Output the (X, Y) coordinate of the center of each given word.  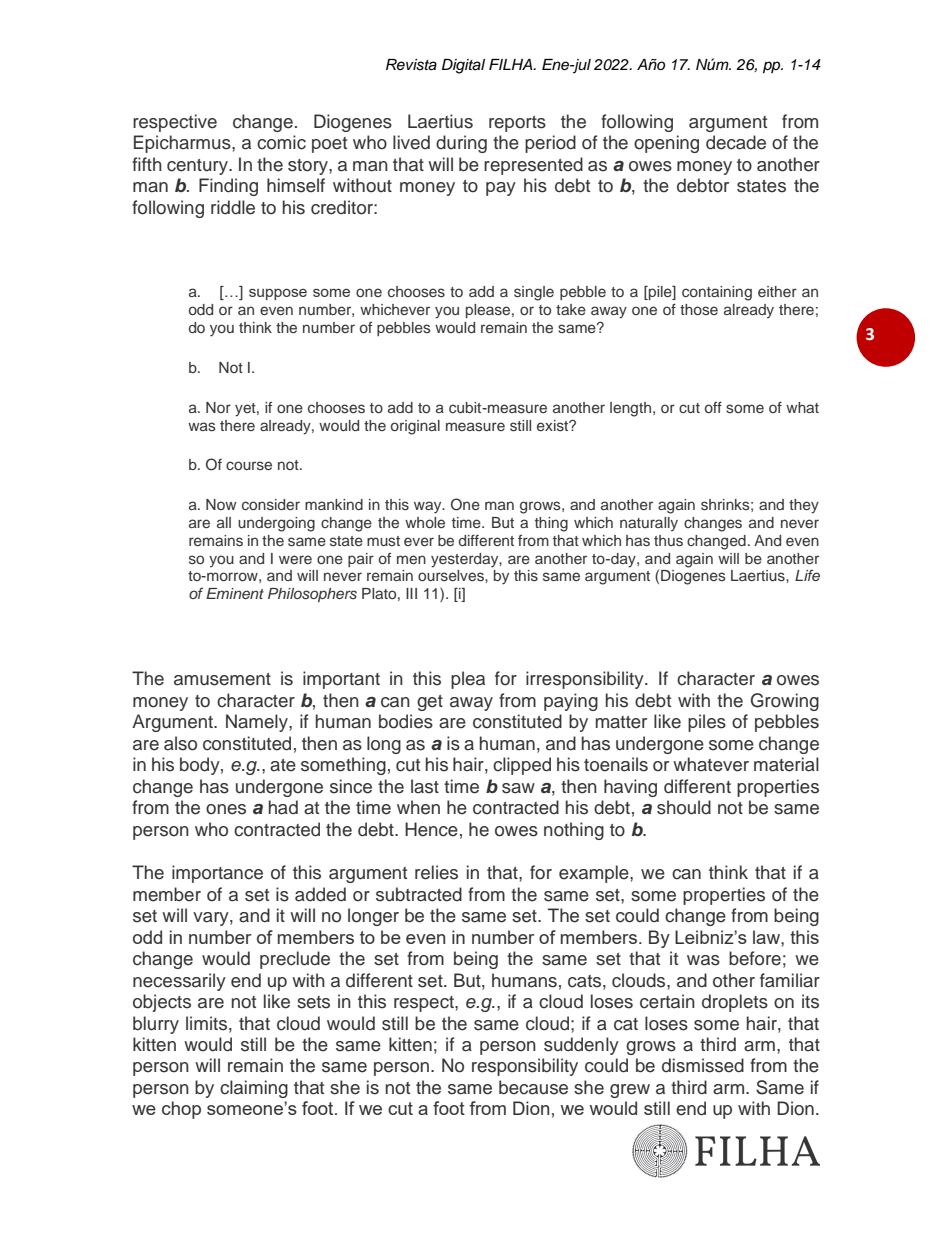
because (533, 1087)
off (713, 407)
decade (736, 142)
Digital (463, 66)
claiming (254, 1089)
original (415, 427)
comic (281, 142)
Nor (218, 407)
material (786, 764)
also (180, 743)
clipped (522, 766)
